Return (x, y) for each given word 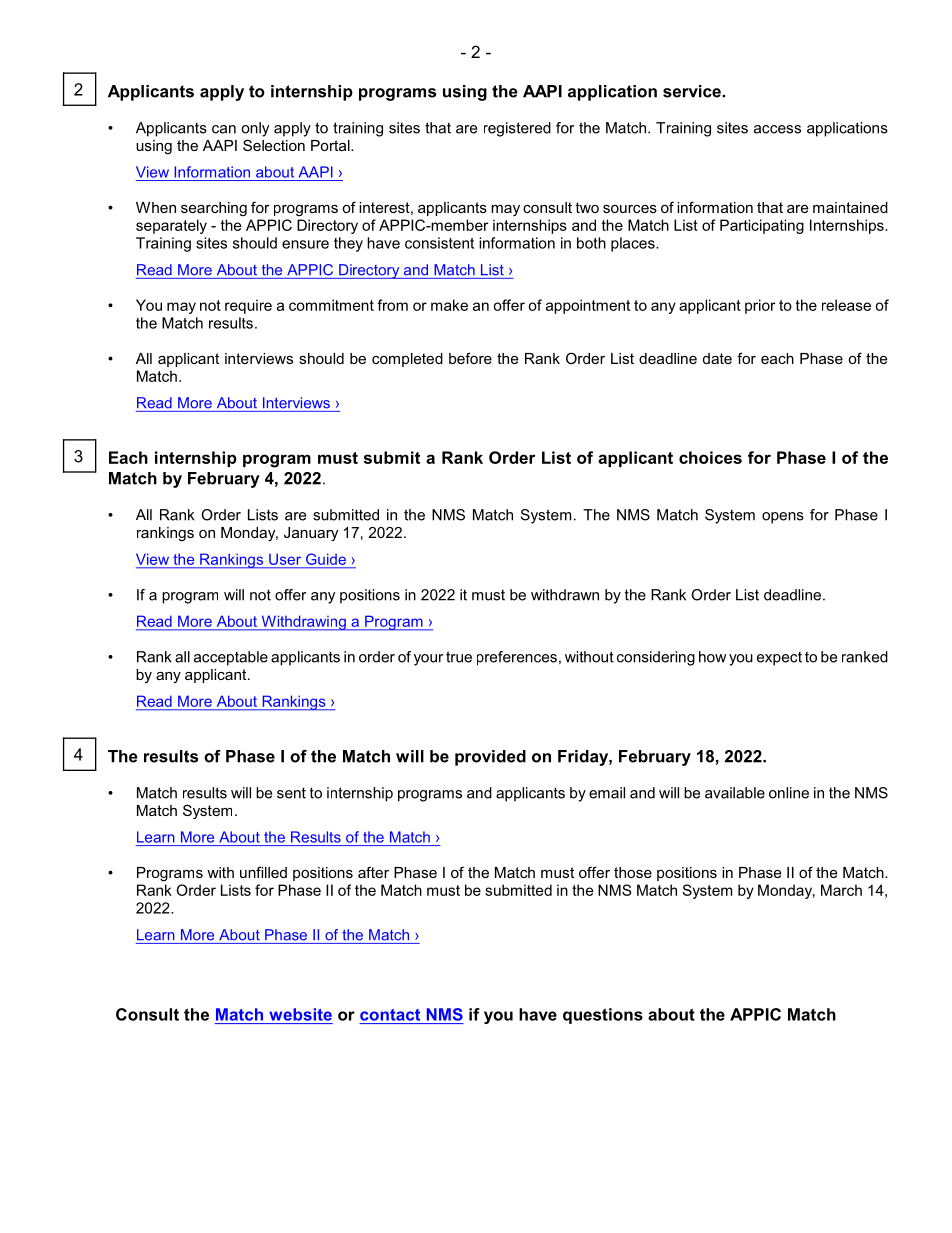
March (841, 890)
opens (783, 518)
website (300, 1014)
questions (603, 1016)
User (285, 559)
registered (517, 129)
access (777, 129)
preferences (517, 658)
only (255, 129)
